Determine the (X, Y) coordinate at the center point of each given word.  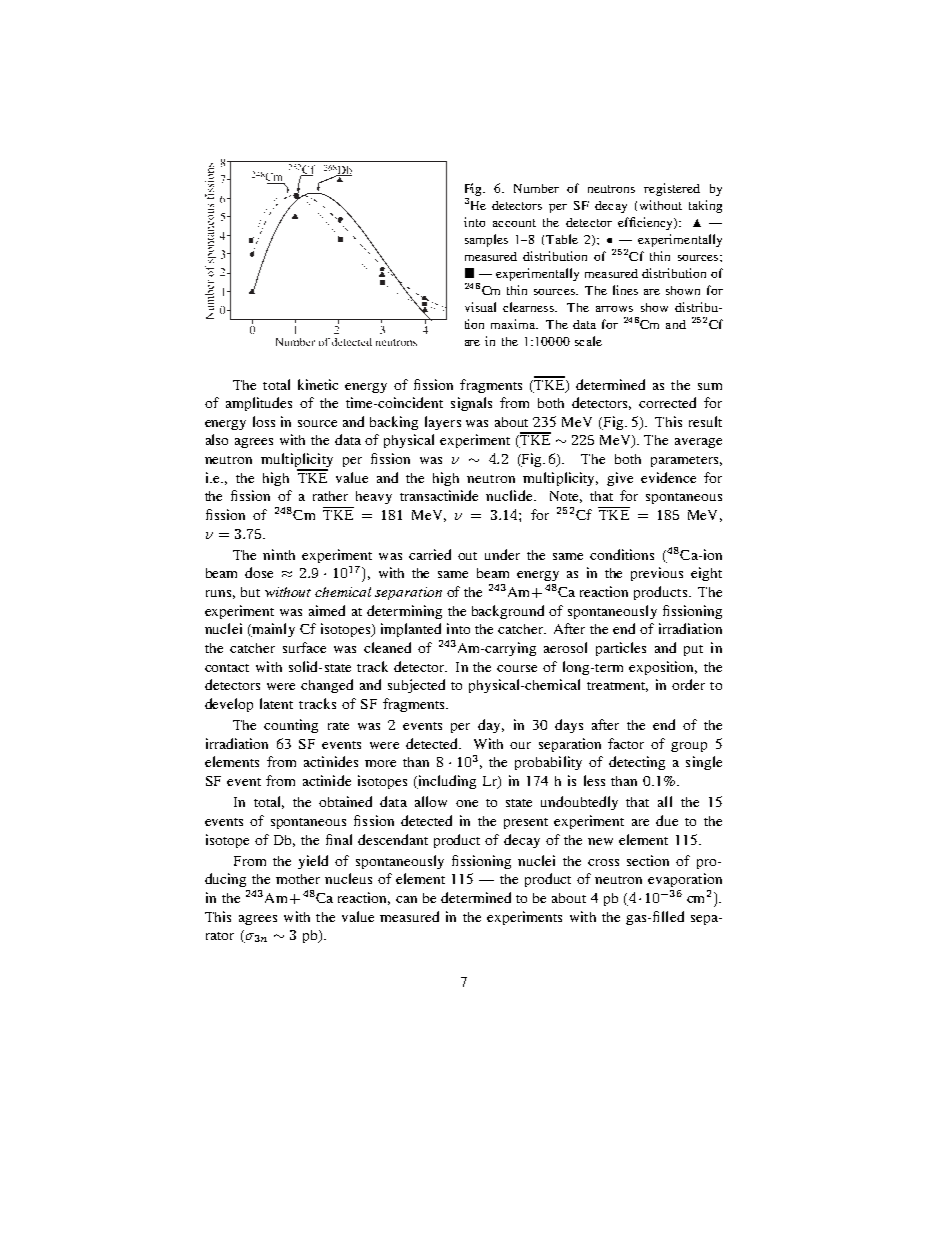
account (514, 223)
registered (672, 189)
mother (298, 879)
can (406, 899)
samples (486, 240)
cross (603, 862)
